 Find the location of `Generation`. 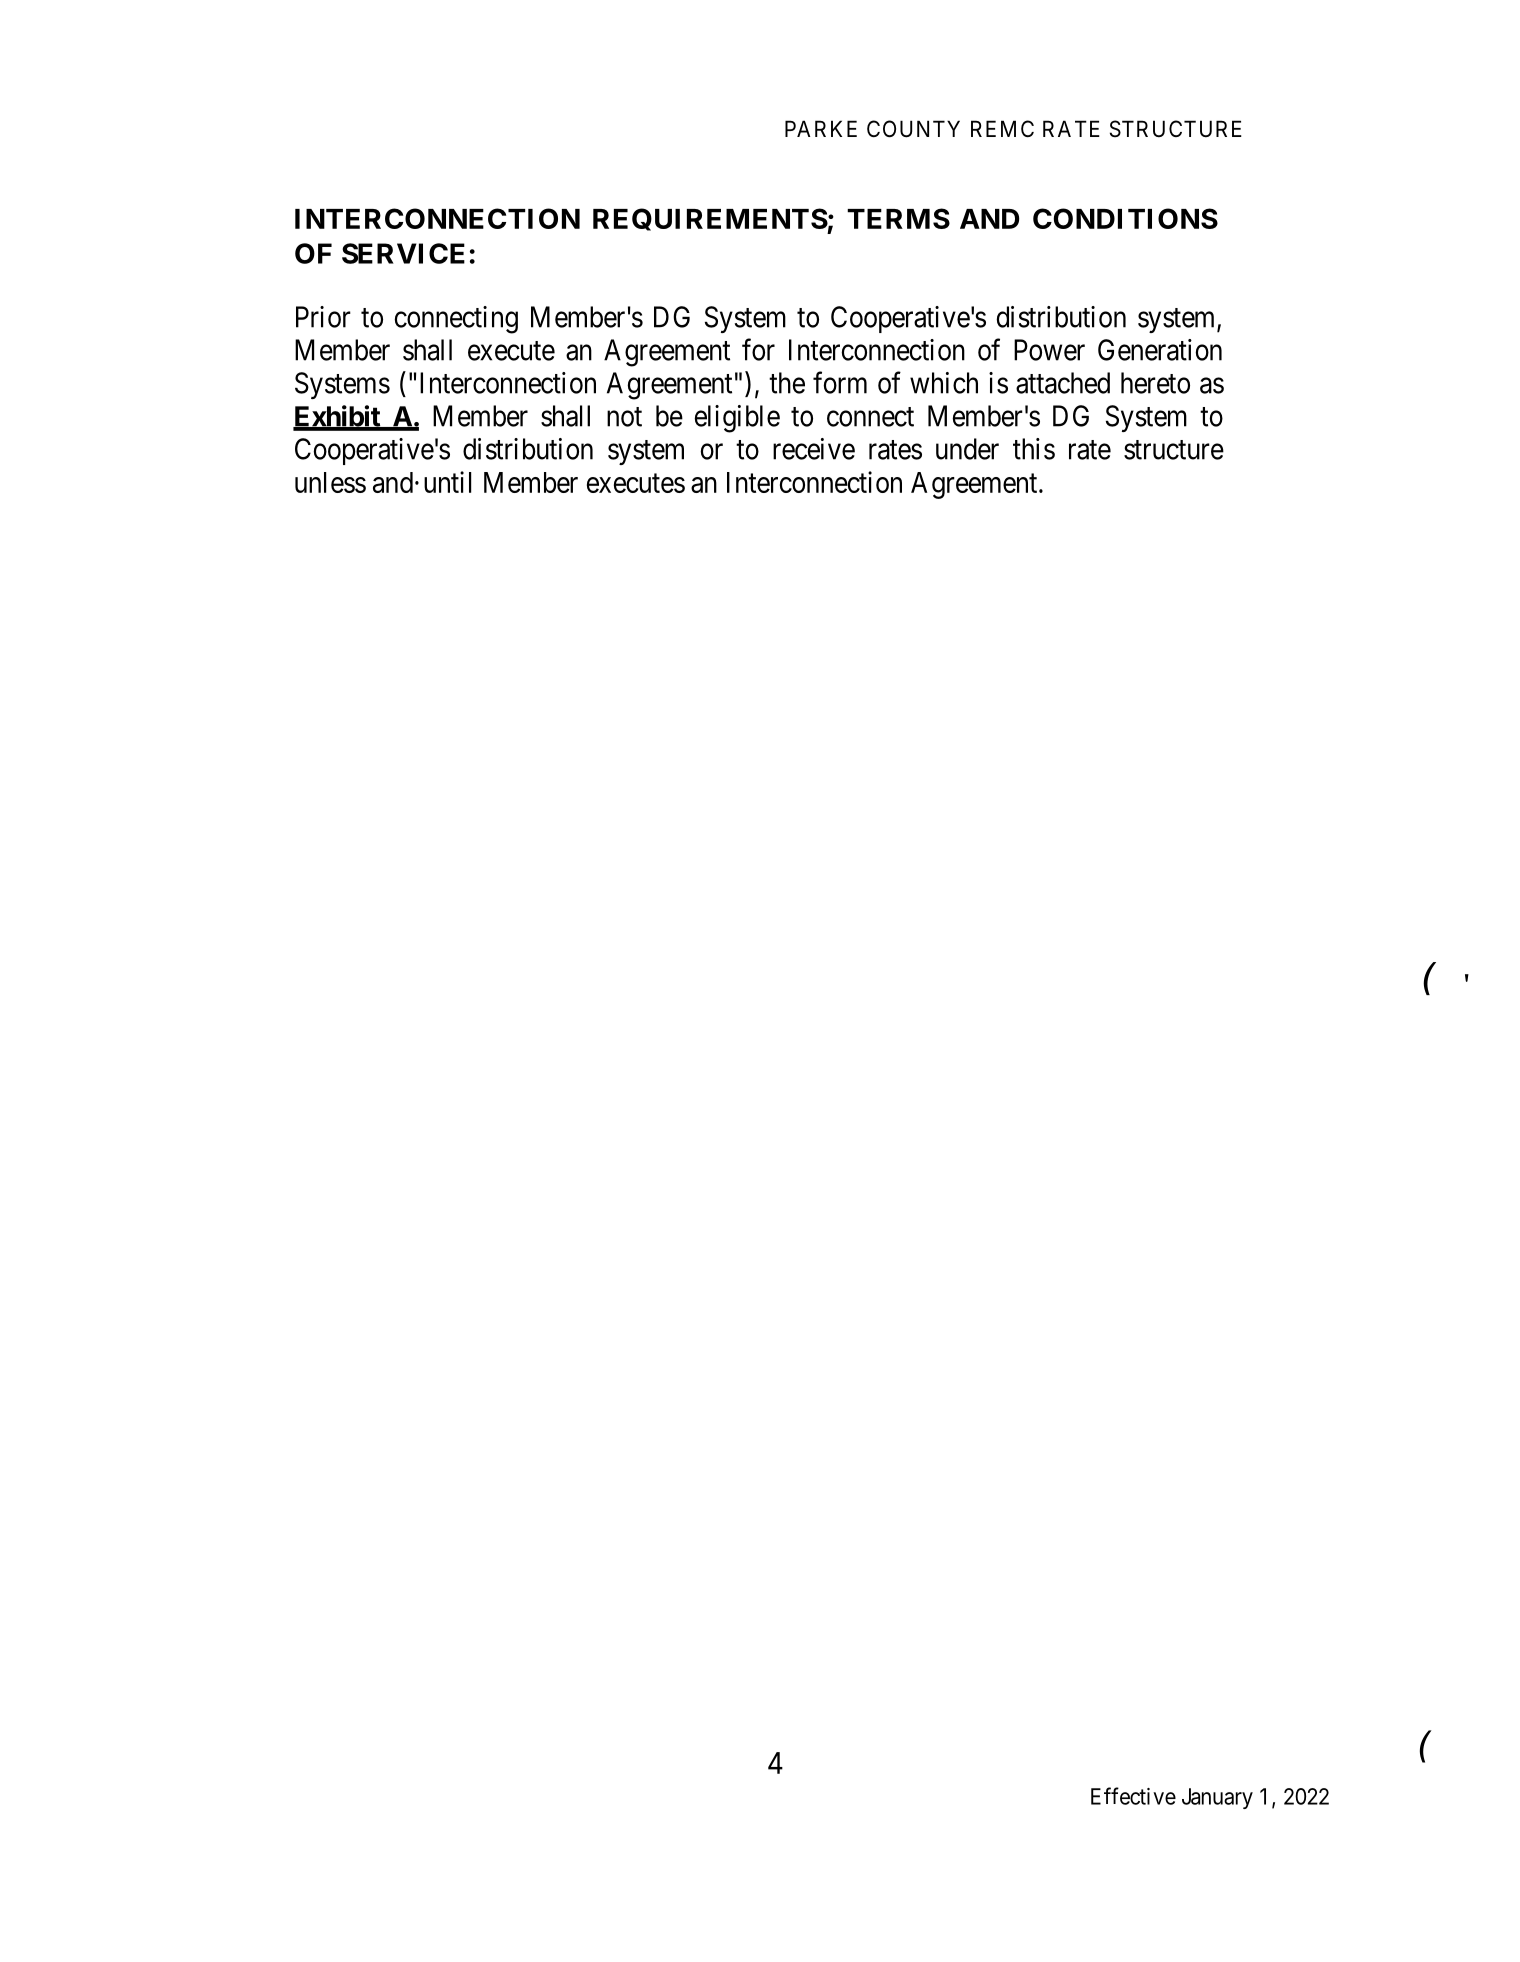

Generation is located at coordinates (1160, 350).
